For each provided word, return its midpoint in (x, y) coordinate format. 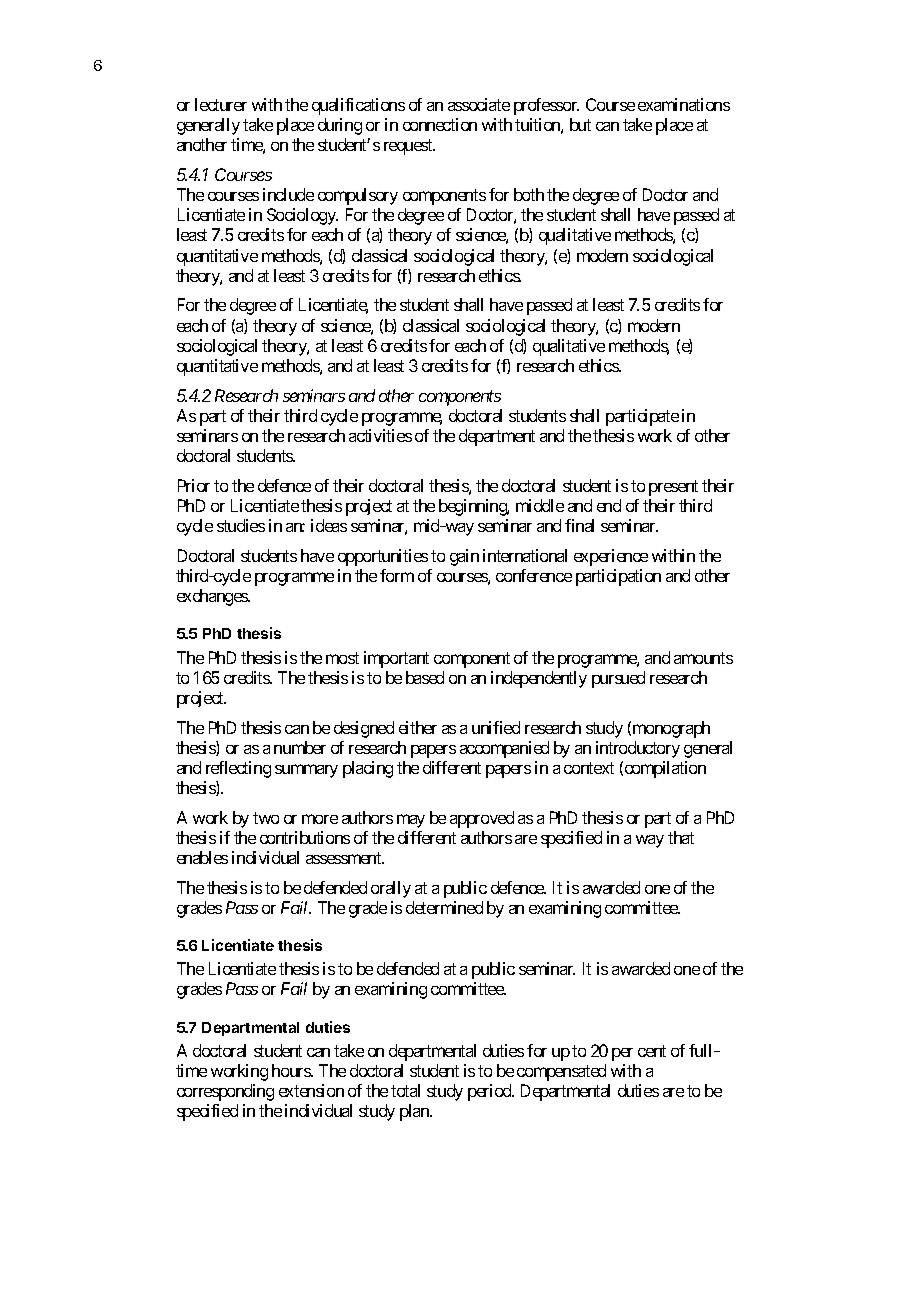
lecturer (221, 104)
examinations (684, 104)
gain (464, 557)
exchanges (213, 597)
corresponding (225, 1092)
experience (611, 557)
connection (440, 124)
